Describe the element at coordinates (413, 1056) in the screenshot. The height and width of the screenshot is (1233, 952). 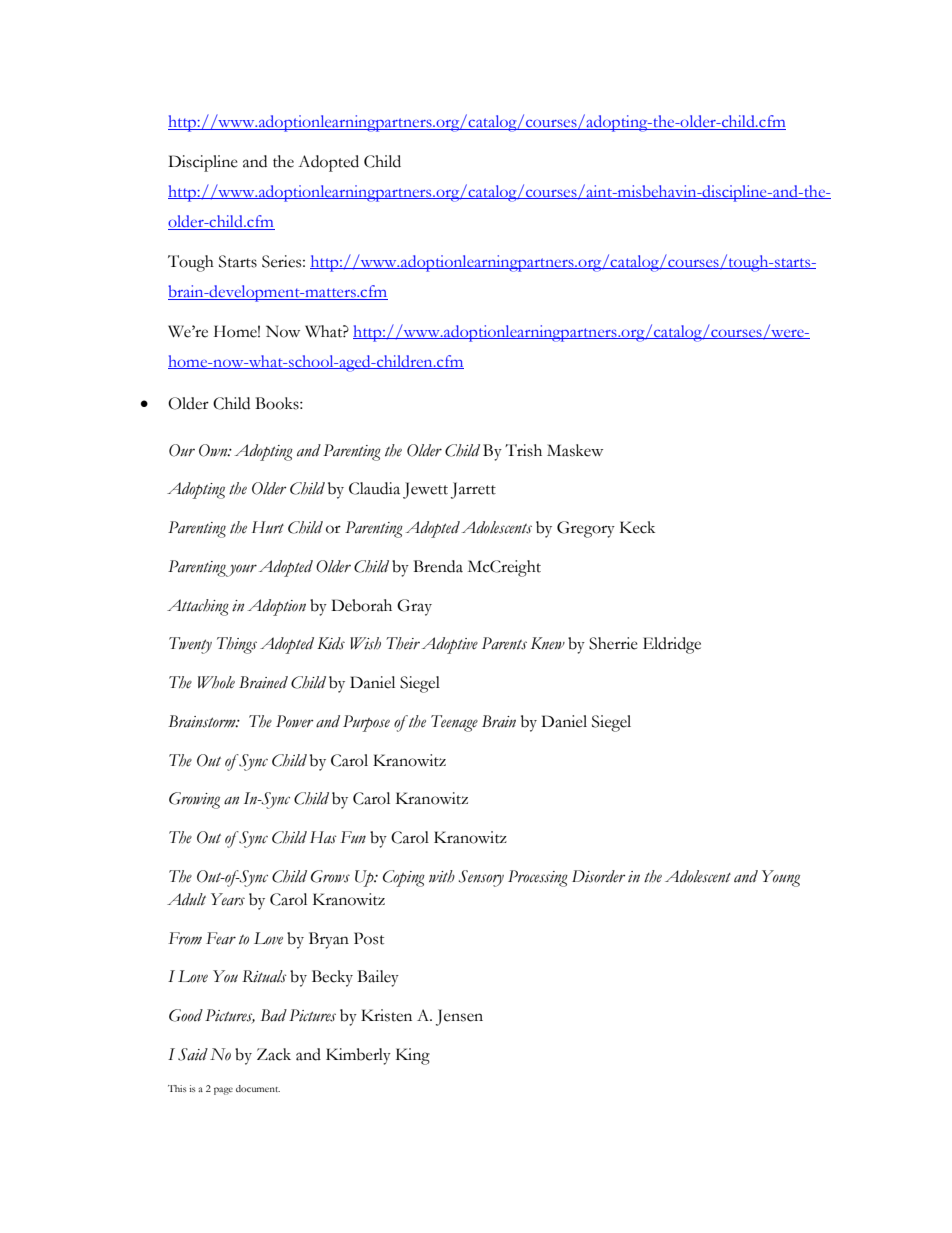
I see `King` at that location.
